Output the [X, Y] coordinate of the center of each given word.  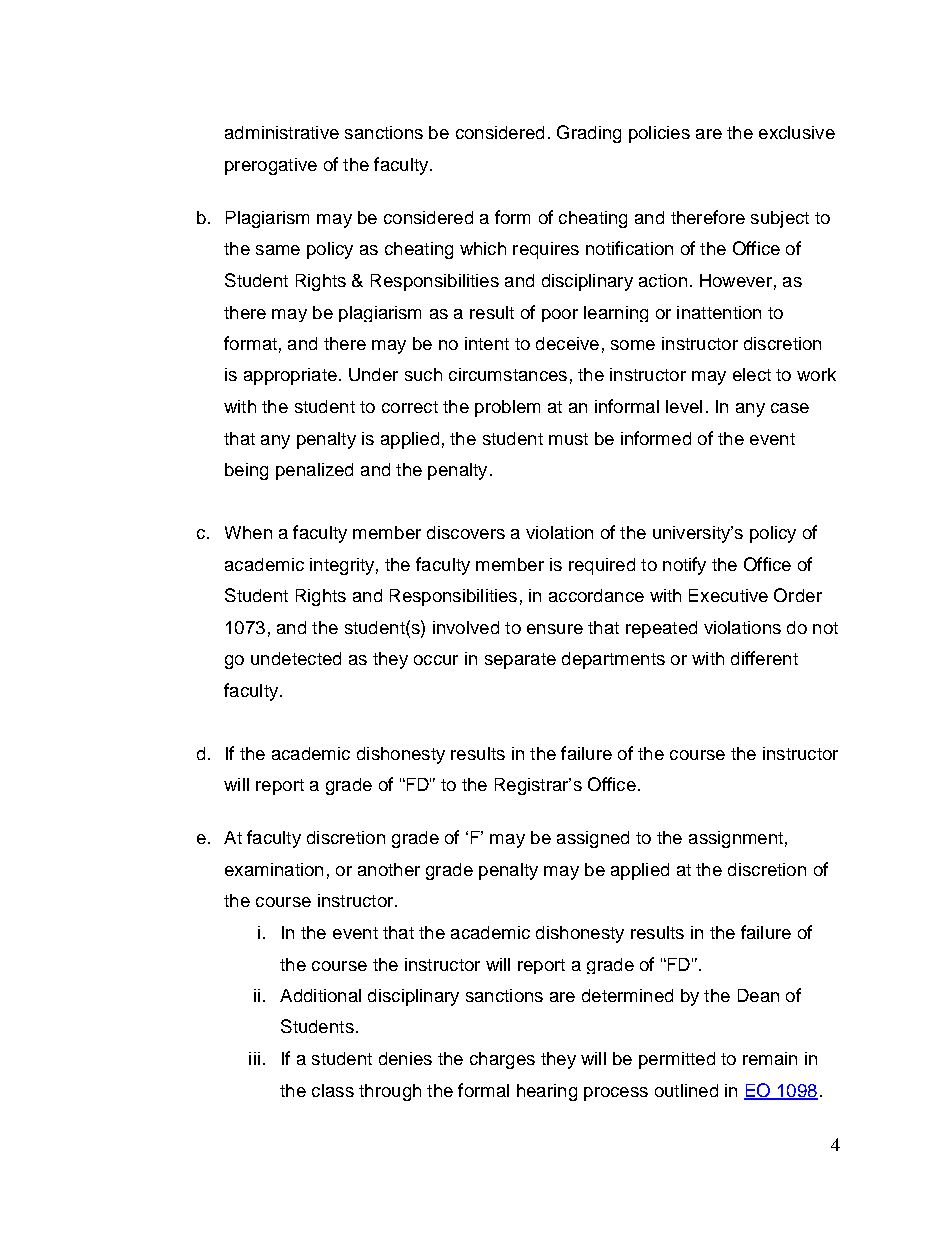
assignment [736, 839]
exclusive [797, 132]
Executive [728, 595]
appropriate [290, 376]
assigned [593, 839]
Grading [589, 134]
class [333, 1090]
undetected [296, 658]
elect [752, 374]
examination [274, 869]
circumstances [508, 374]
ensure [555, 629]
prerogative [271, 166]
